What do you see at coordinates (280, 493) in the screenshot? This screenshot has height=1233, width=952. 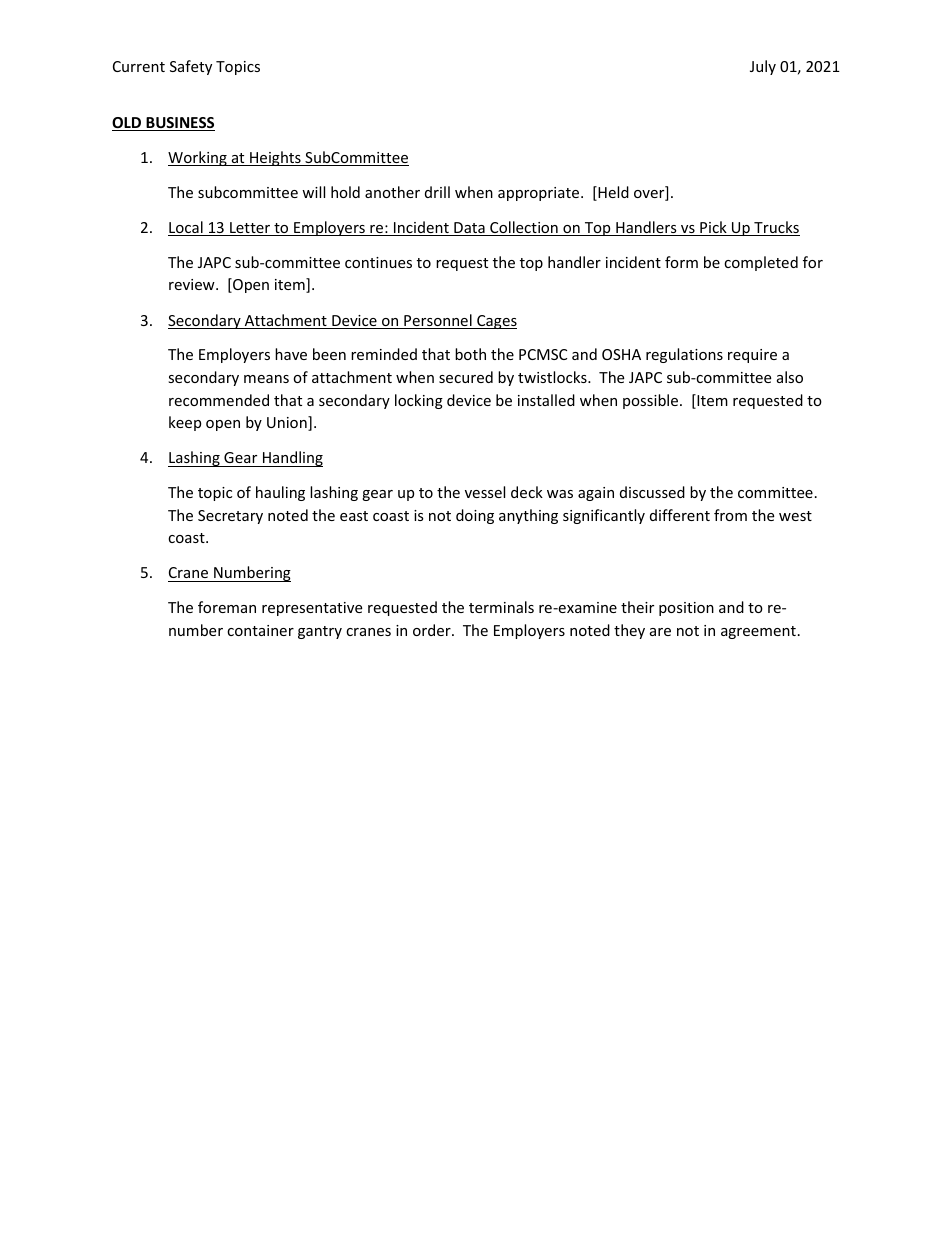 I see `hauling` at bounding box center [280, 493].
